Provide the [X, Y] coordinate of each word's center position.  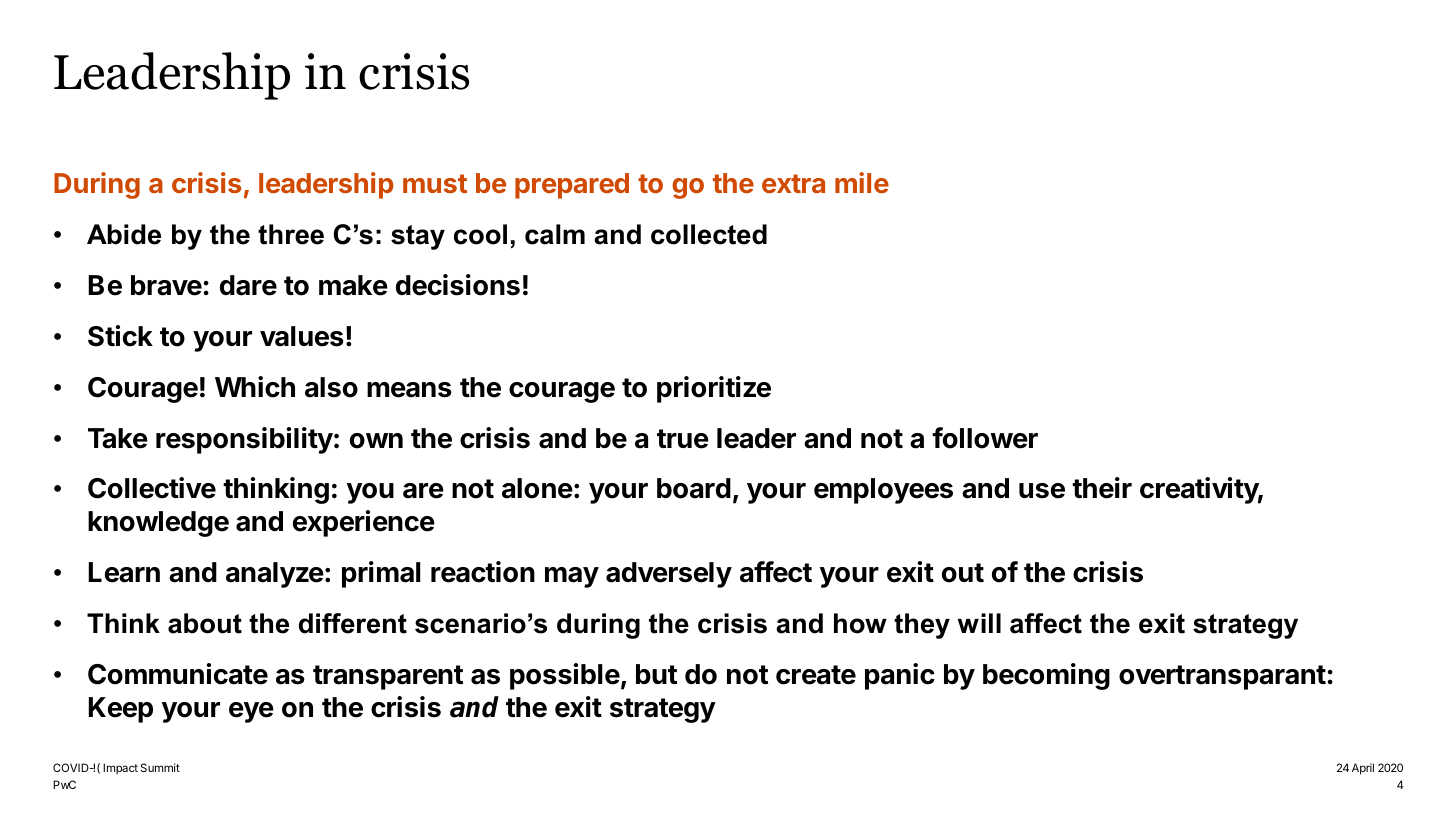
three [291, 234]
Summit [160, 767]
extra [793, 183]
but [656, 674]
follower [985, 438]
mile [862, 182]
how [860, 623]
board [694, 488]
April [1363, 769]
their [1102, 488]
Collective [152, 488]
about [205, 623]
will [979, 623]
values [302, 336]
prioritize [714, 389]
